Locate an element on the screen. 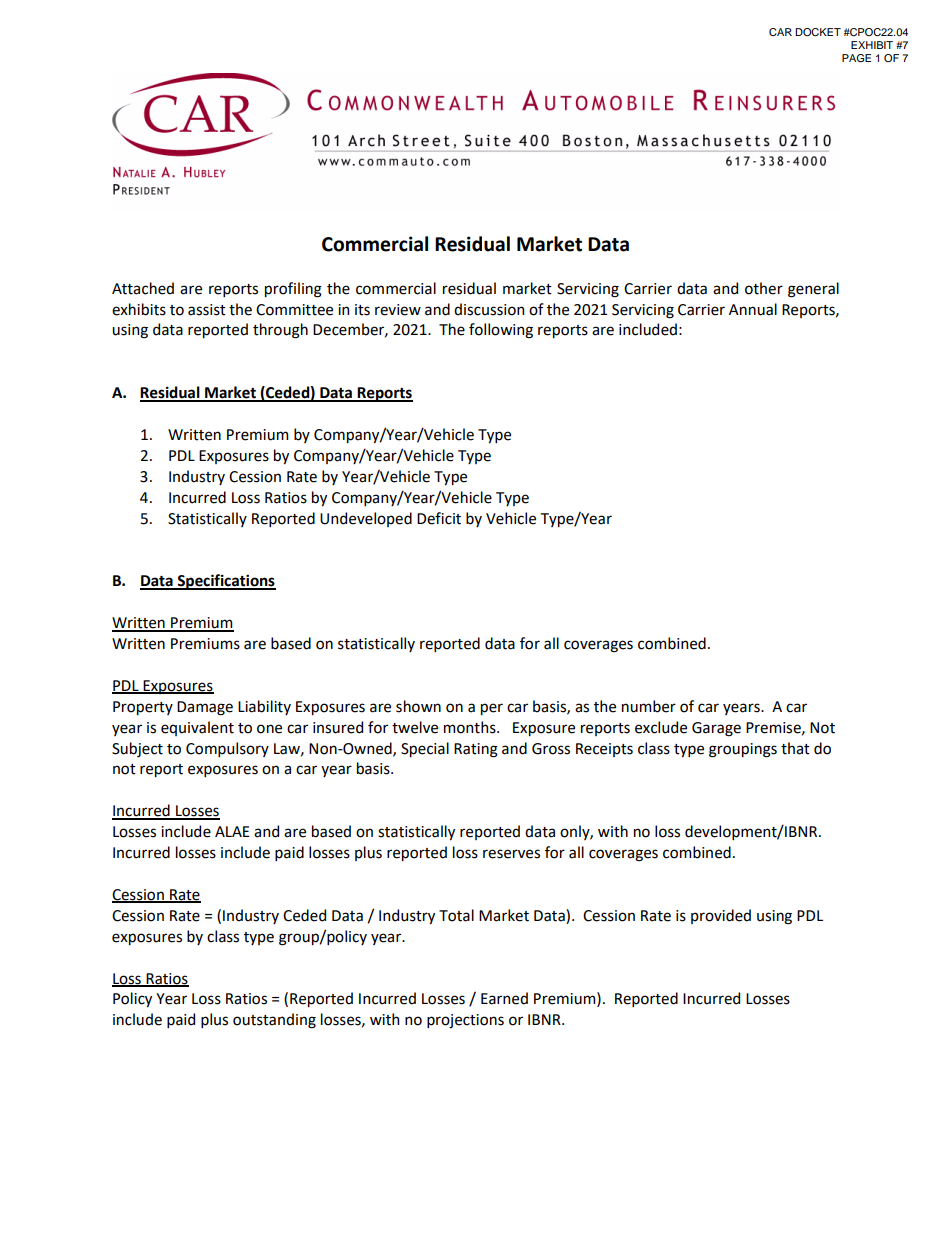 This screenshot has width=952, height=1233. DOCKET is located at coordinates (818, 32).
